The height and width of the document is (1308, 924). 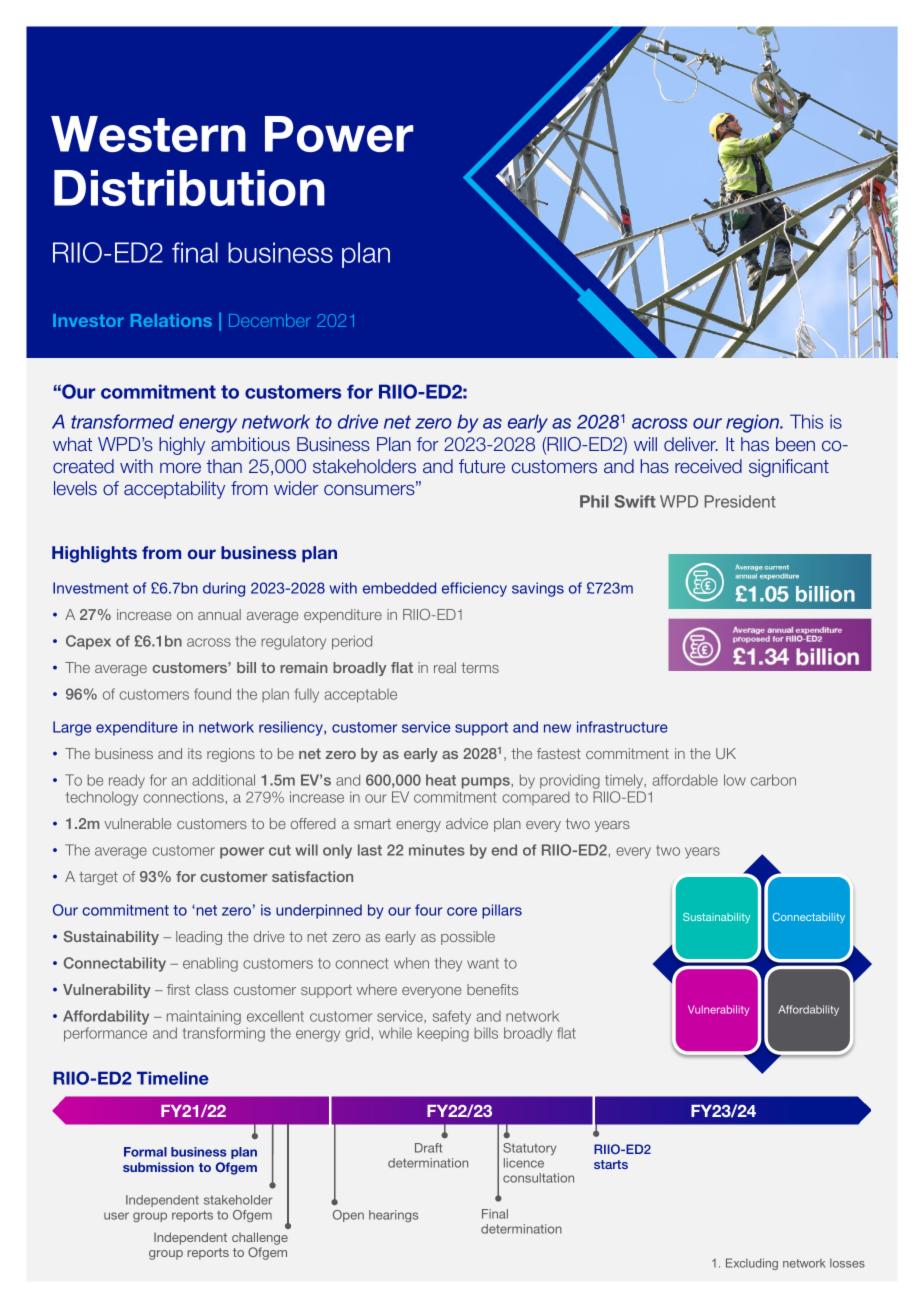 What do you see at coordinates (806, 421) in the document?
I see `This` at bounding box center [806, 421].
